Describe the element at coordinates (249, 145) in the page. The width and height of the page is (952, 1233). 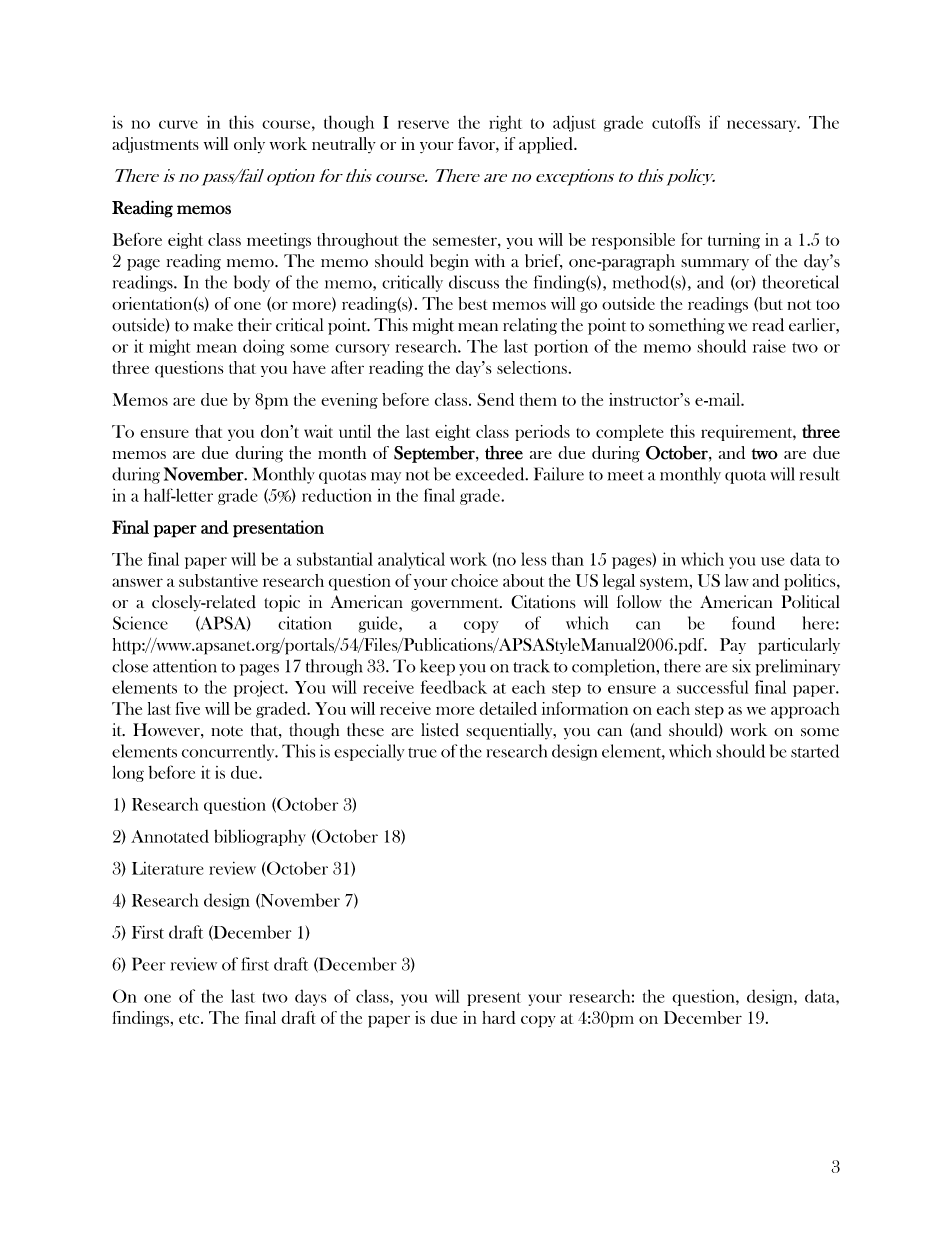
I see `only` at that location.
